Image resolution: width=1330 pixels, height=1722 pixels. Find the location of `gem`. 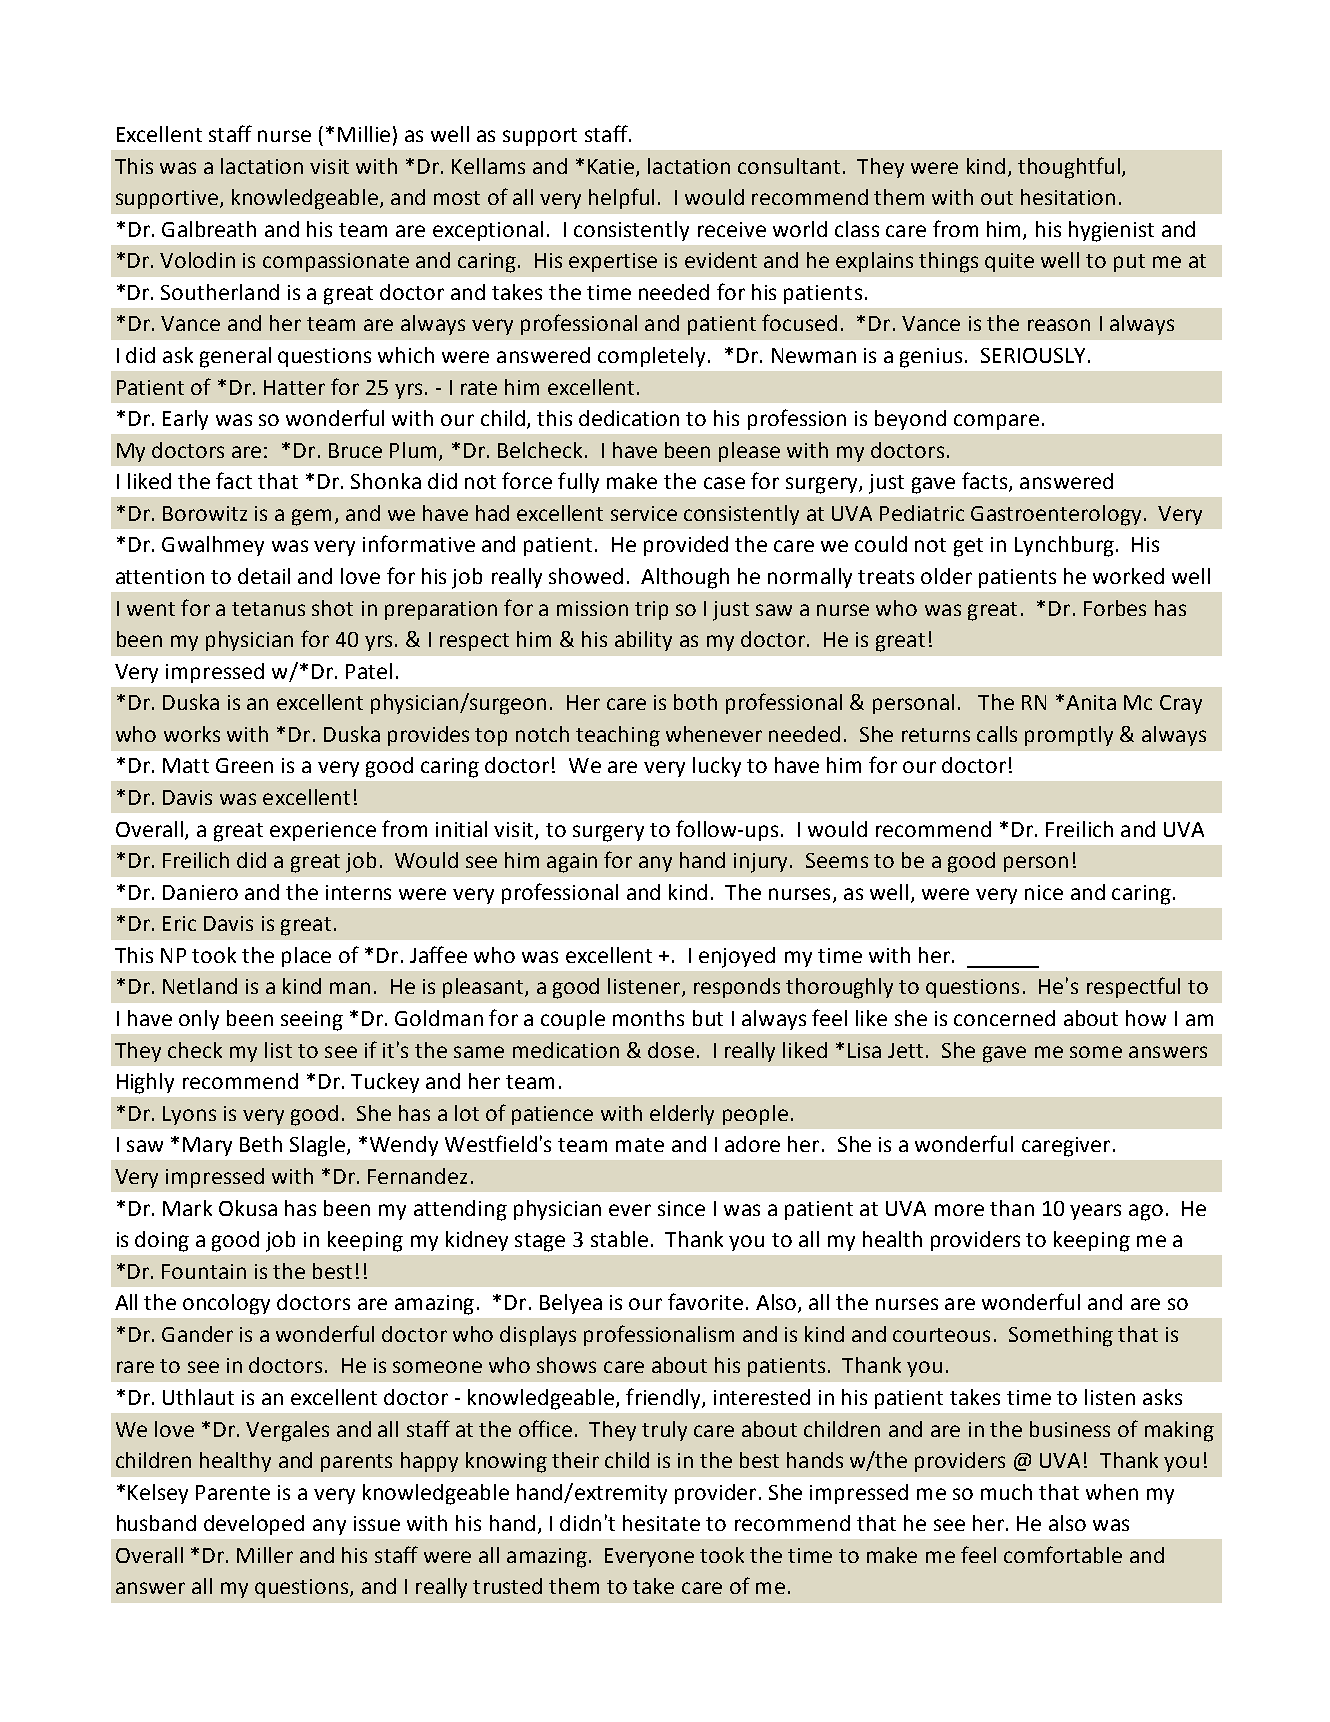

gem is located at coordinates (311, 517).
